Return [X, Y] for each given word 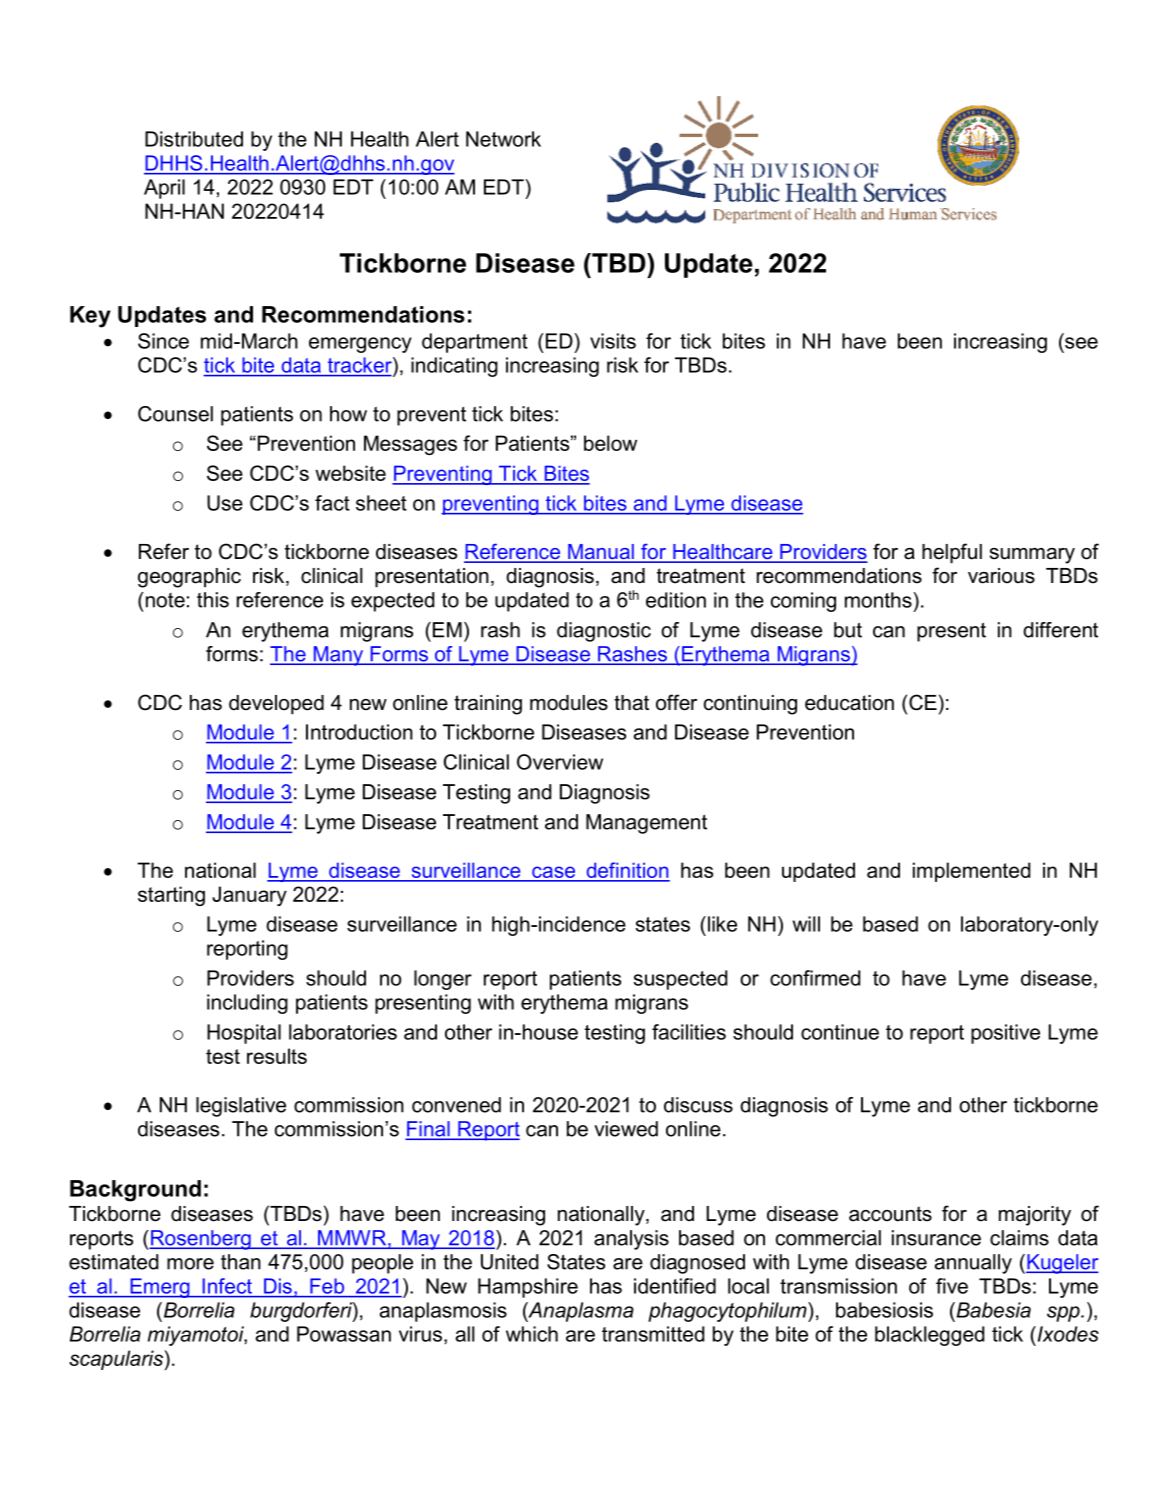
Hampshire [528, 1288]
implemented [971, 872]
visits [613, 341]
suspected [680, 980]
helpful [952, 553]
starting [171, 896]
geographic [189, 578]
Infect [227, 1286]
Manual [601, 553]
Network [503, 139]
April [164, 189]
